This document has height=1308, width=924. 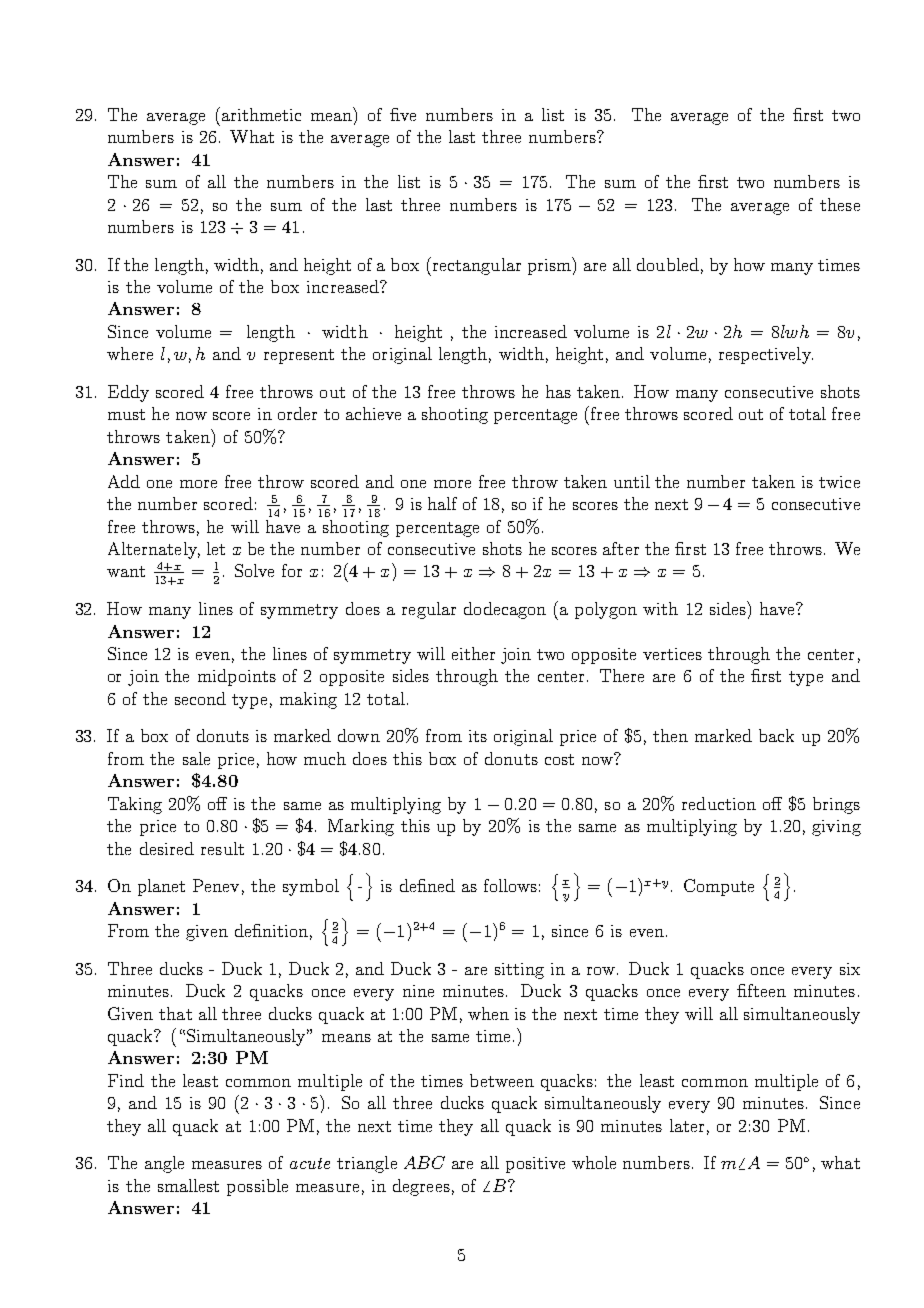 I want to click on positive, so click(x=535, y=1165).
